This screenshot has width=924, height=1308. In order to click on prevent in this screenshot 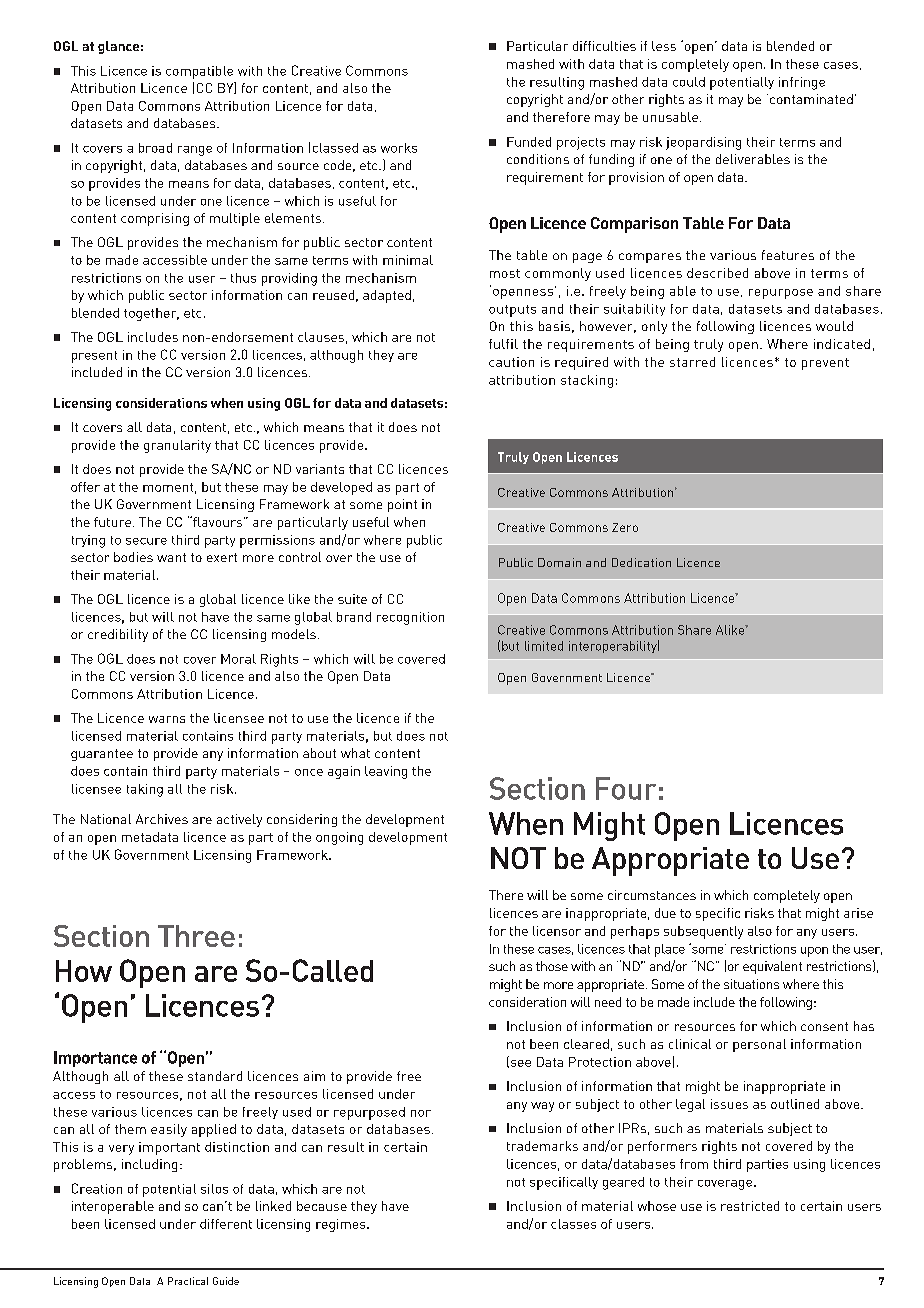, I will do `click(825, 364)`.
